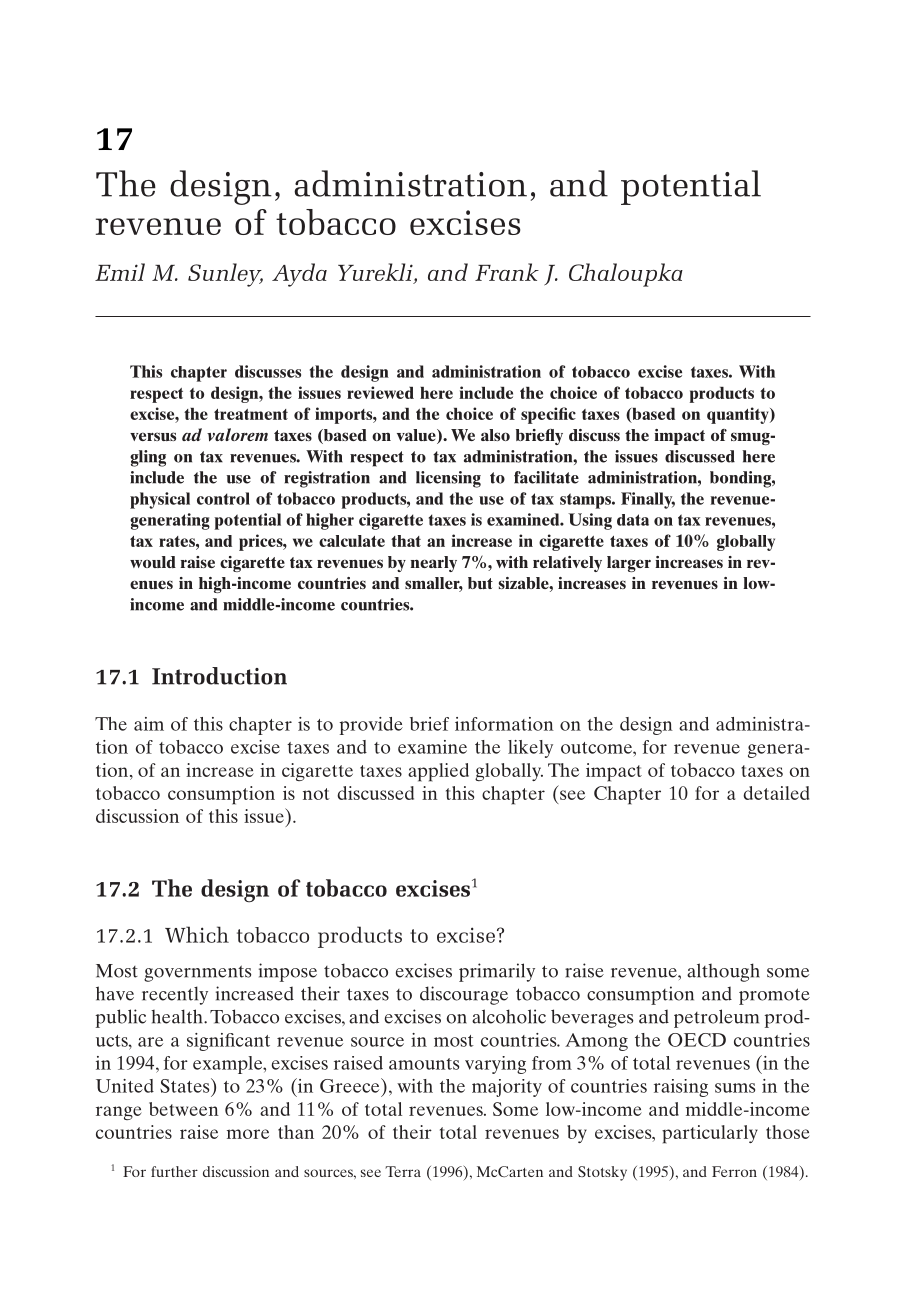 This screenshot has height=1308, width=924. What do you see at coordinates (629, 564) in the screenshot?
I see `larger` at bounding box center [629, 564].
